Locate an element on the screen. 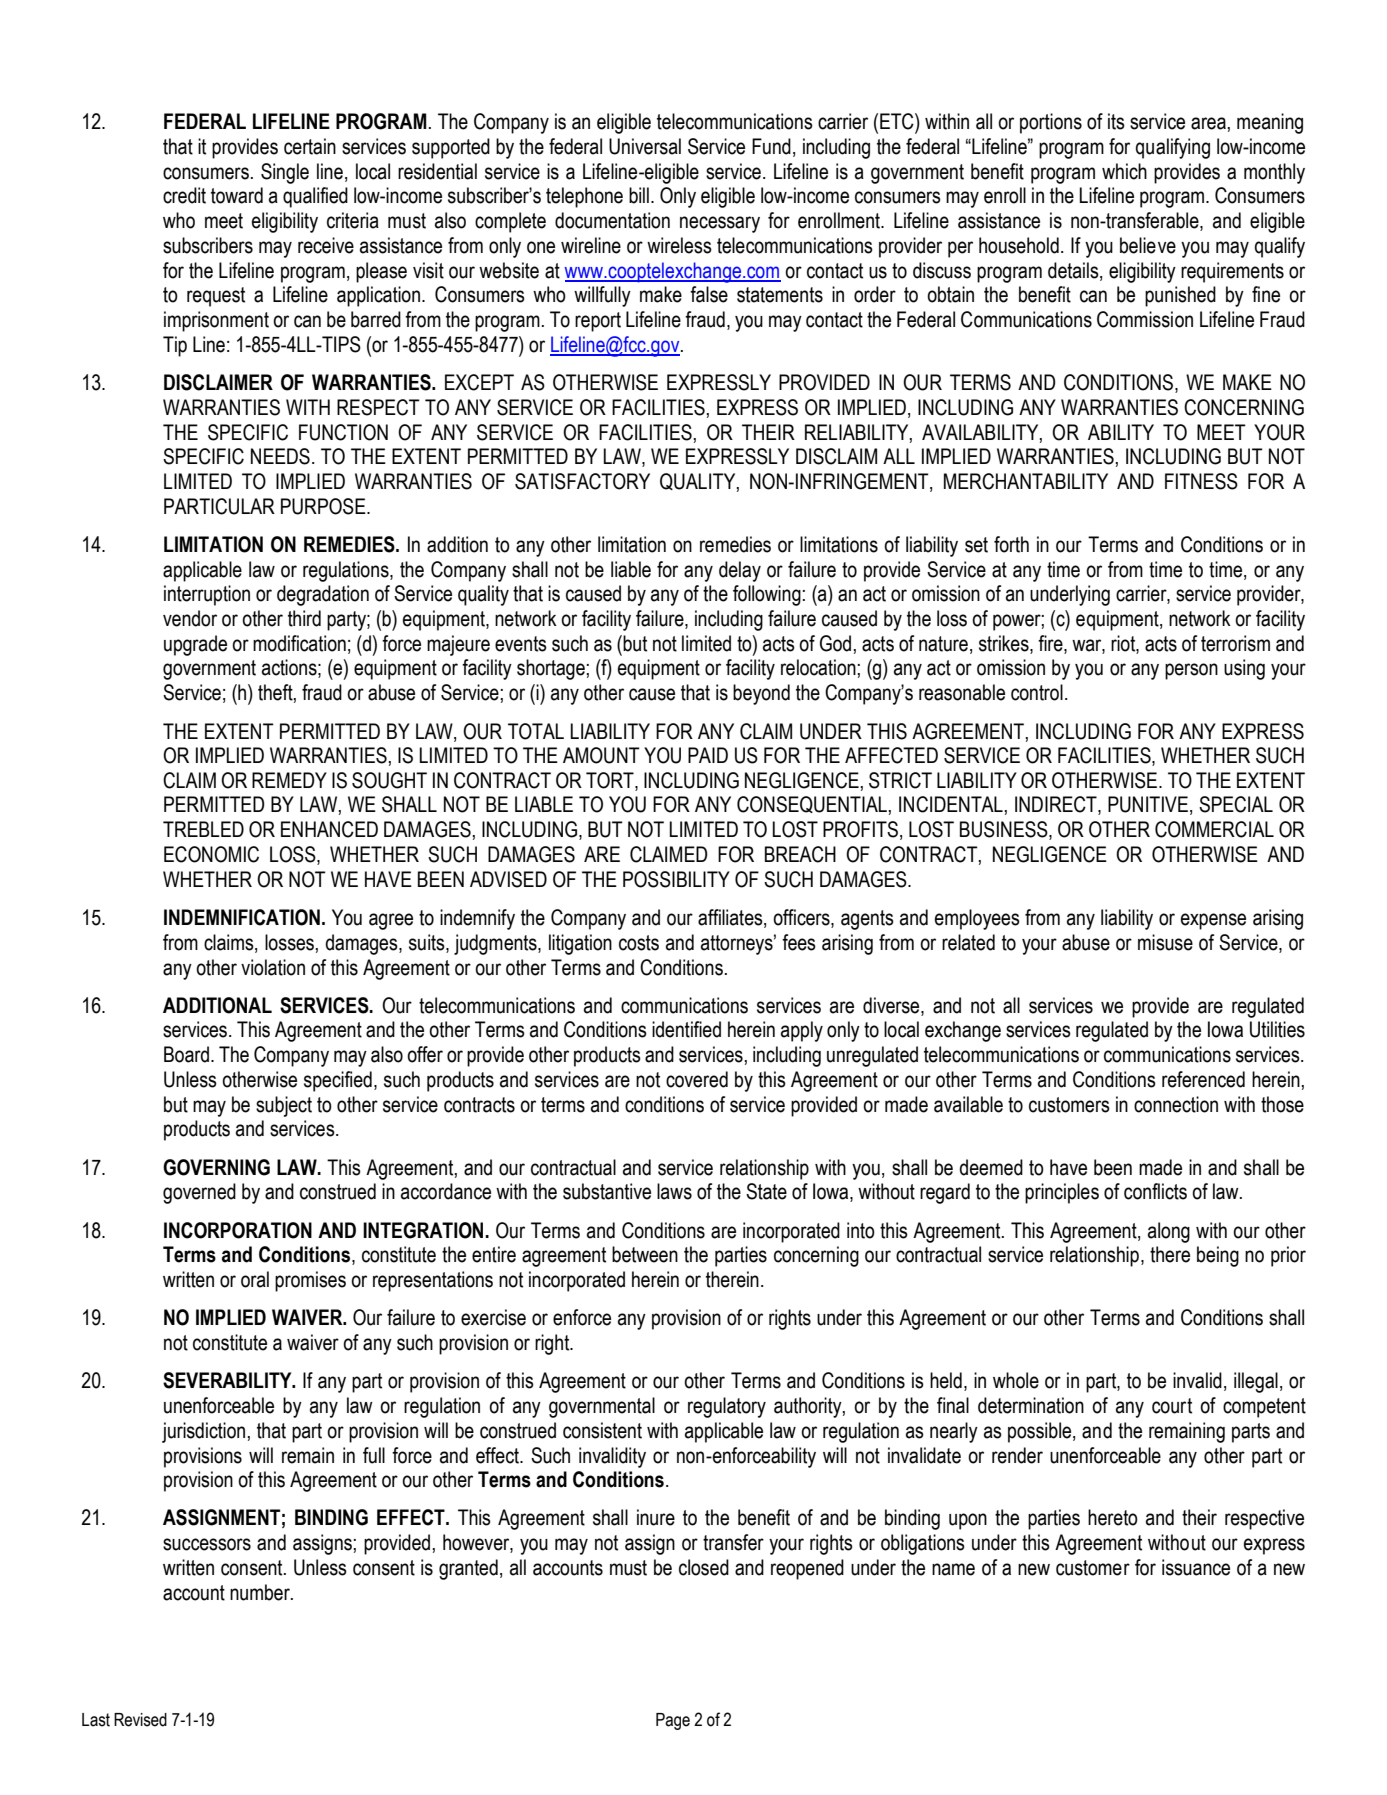  GOVERNING is located at coordinates (216, 1167).
